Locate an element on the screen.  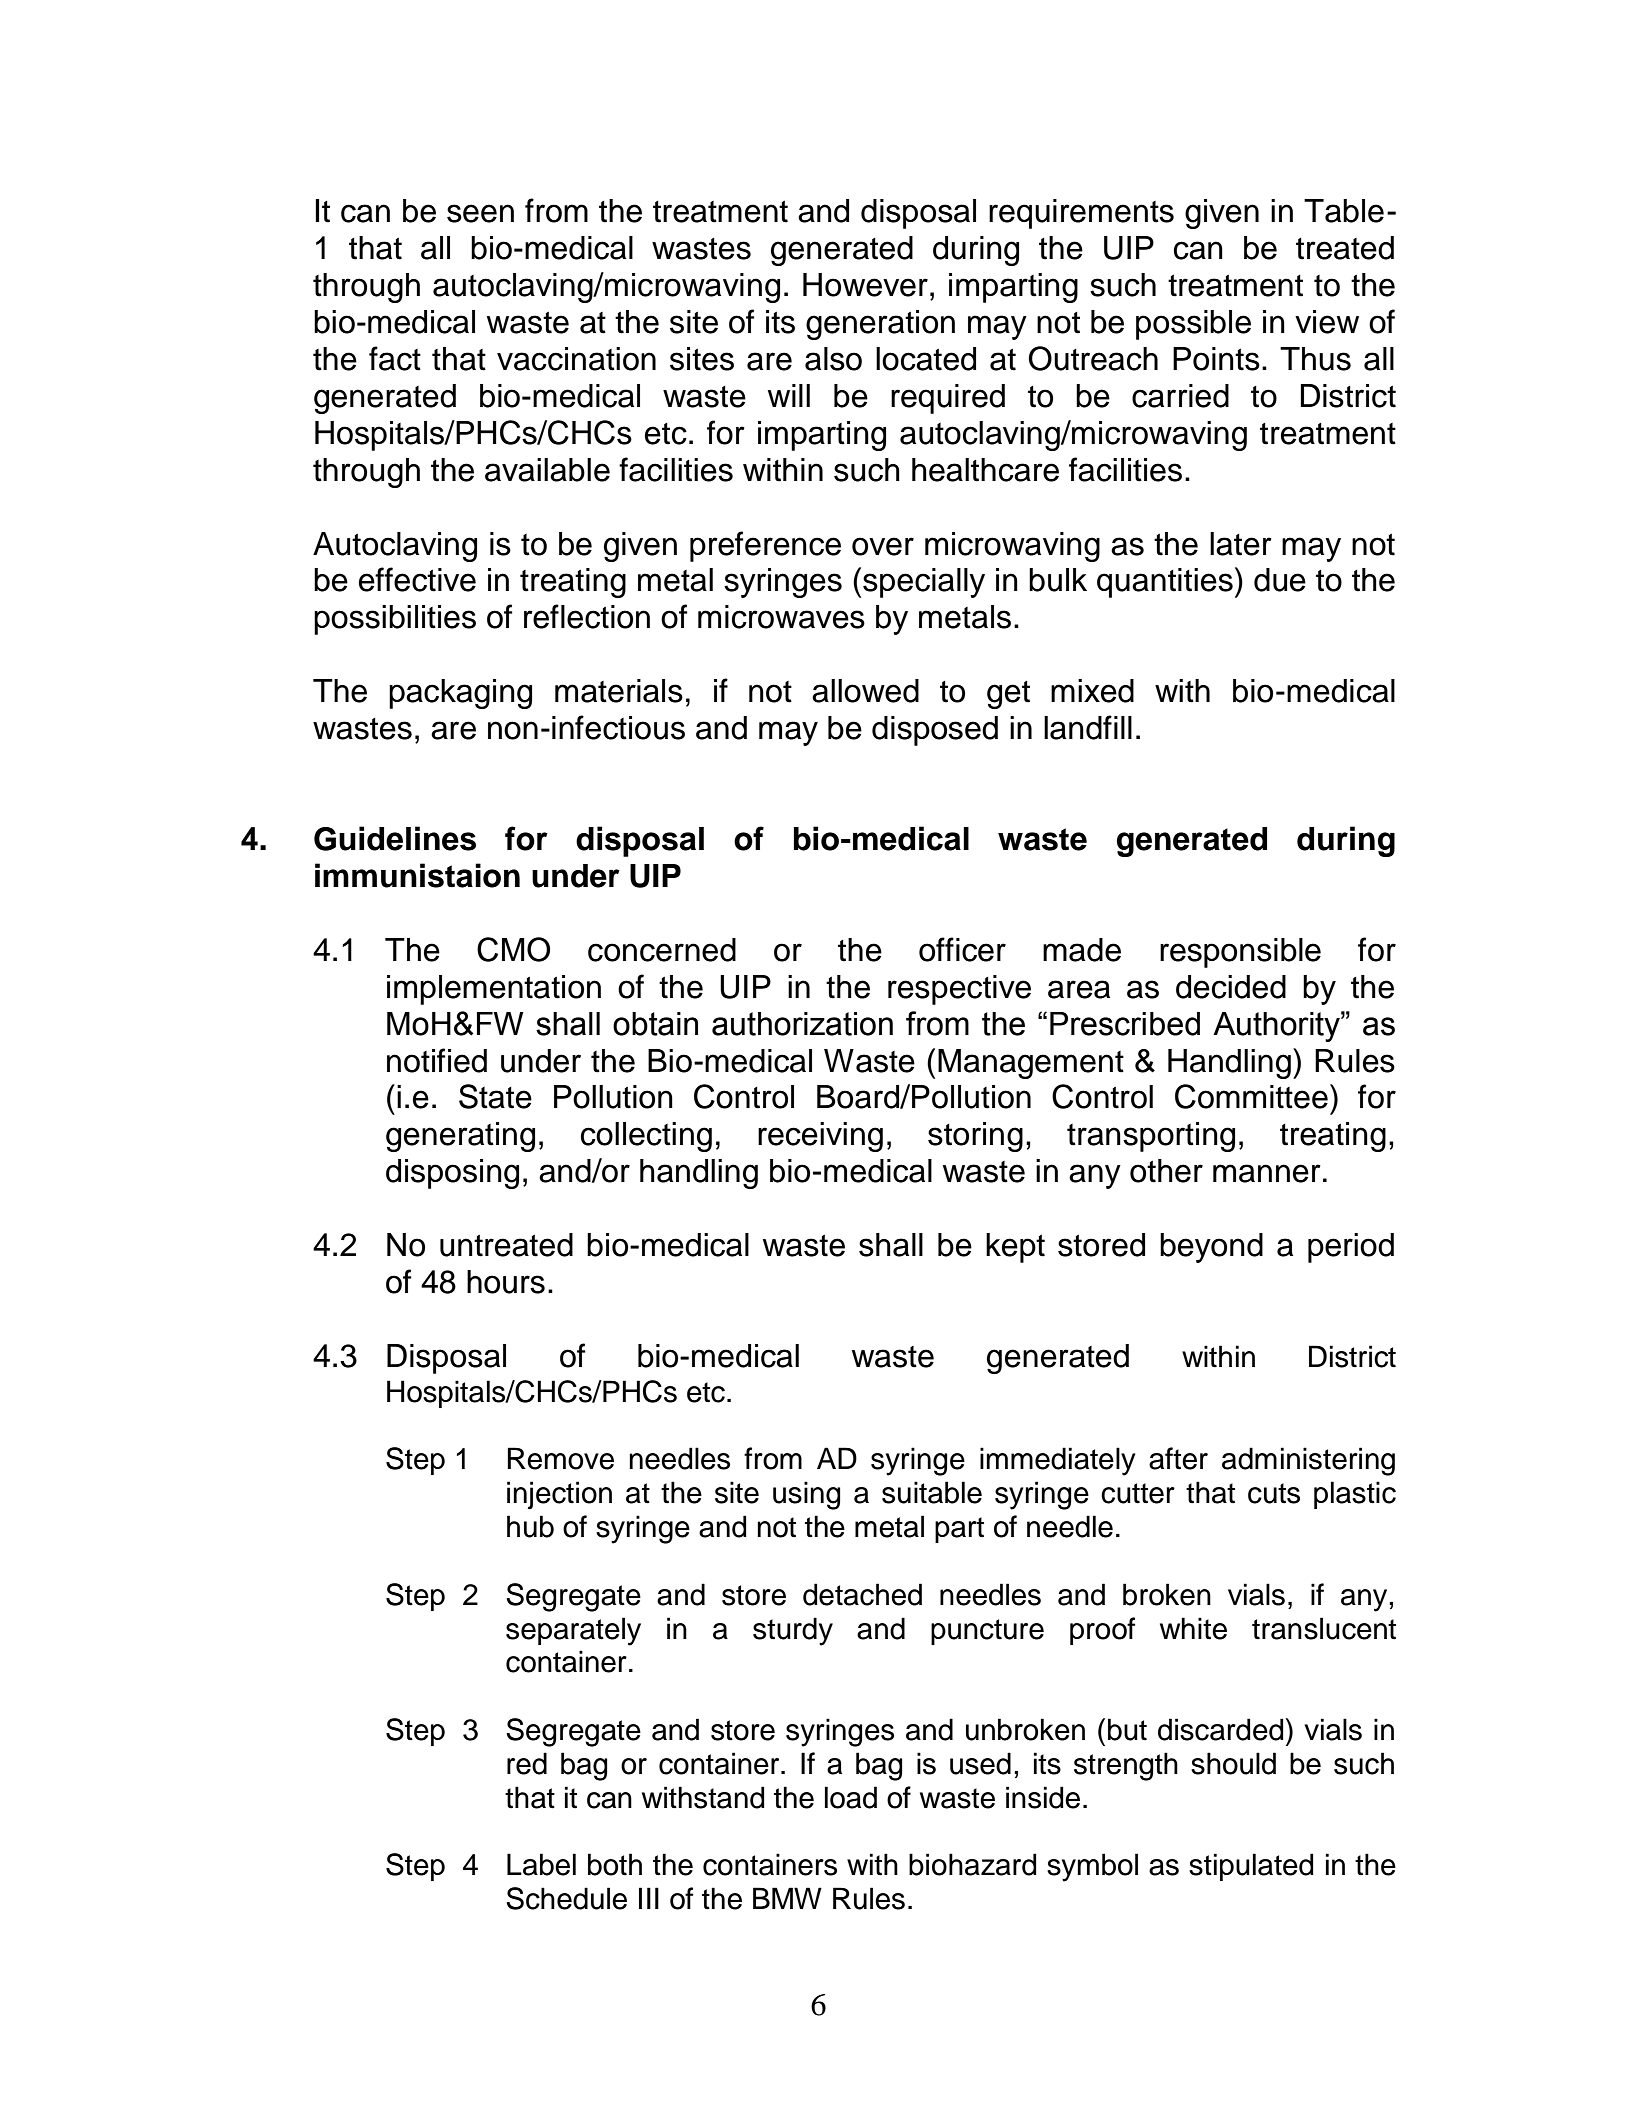
State is located at coordinates (495, 1096).
